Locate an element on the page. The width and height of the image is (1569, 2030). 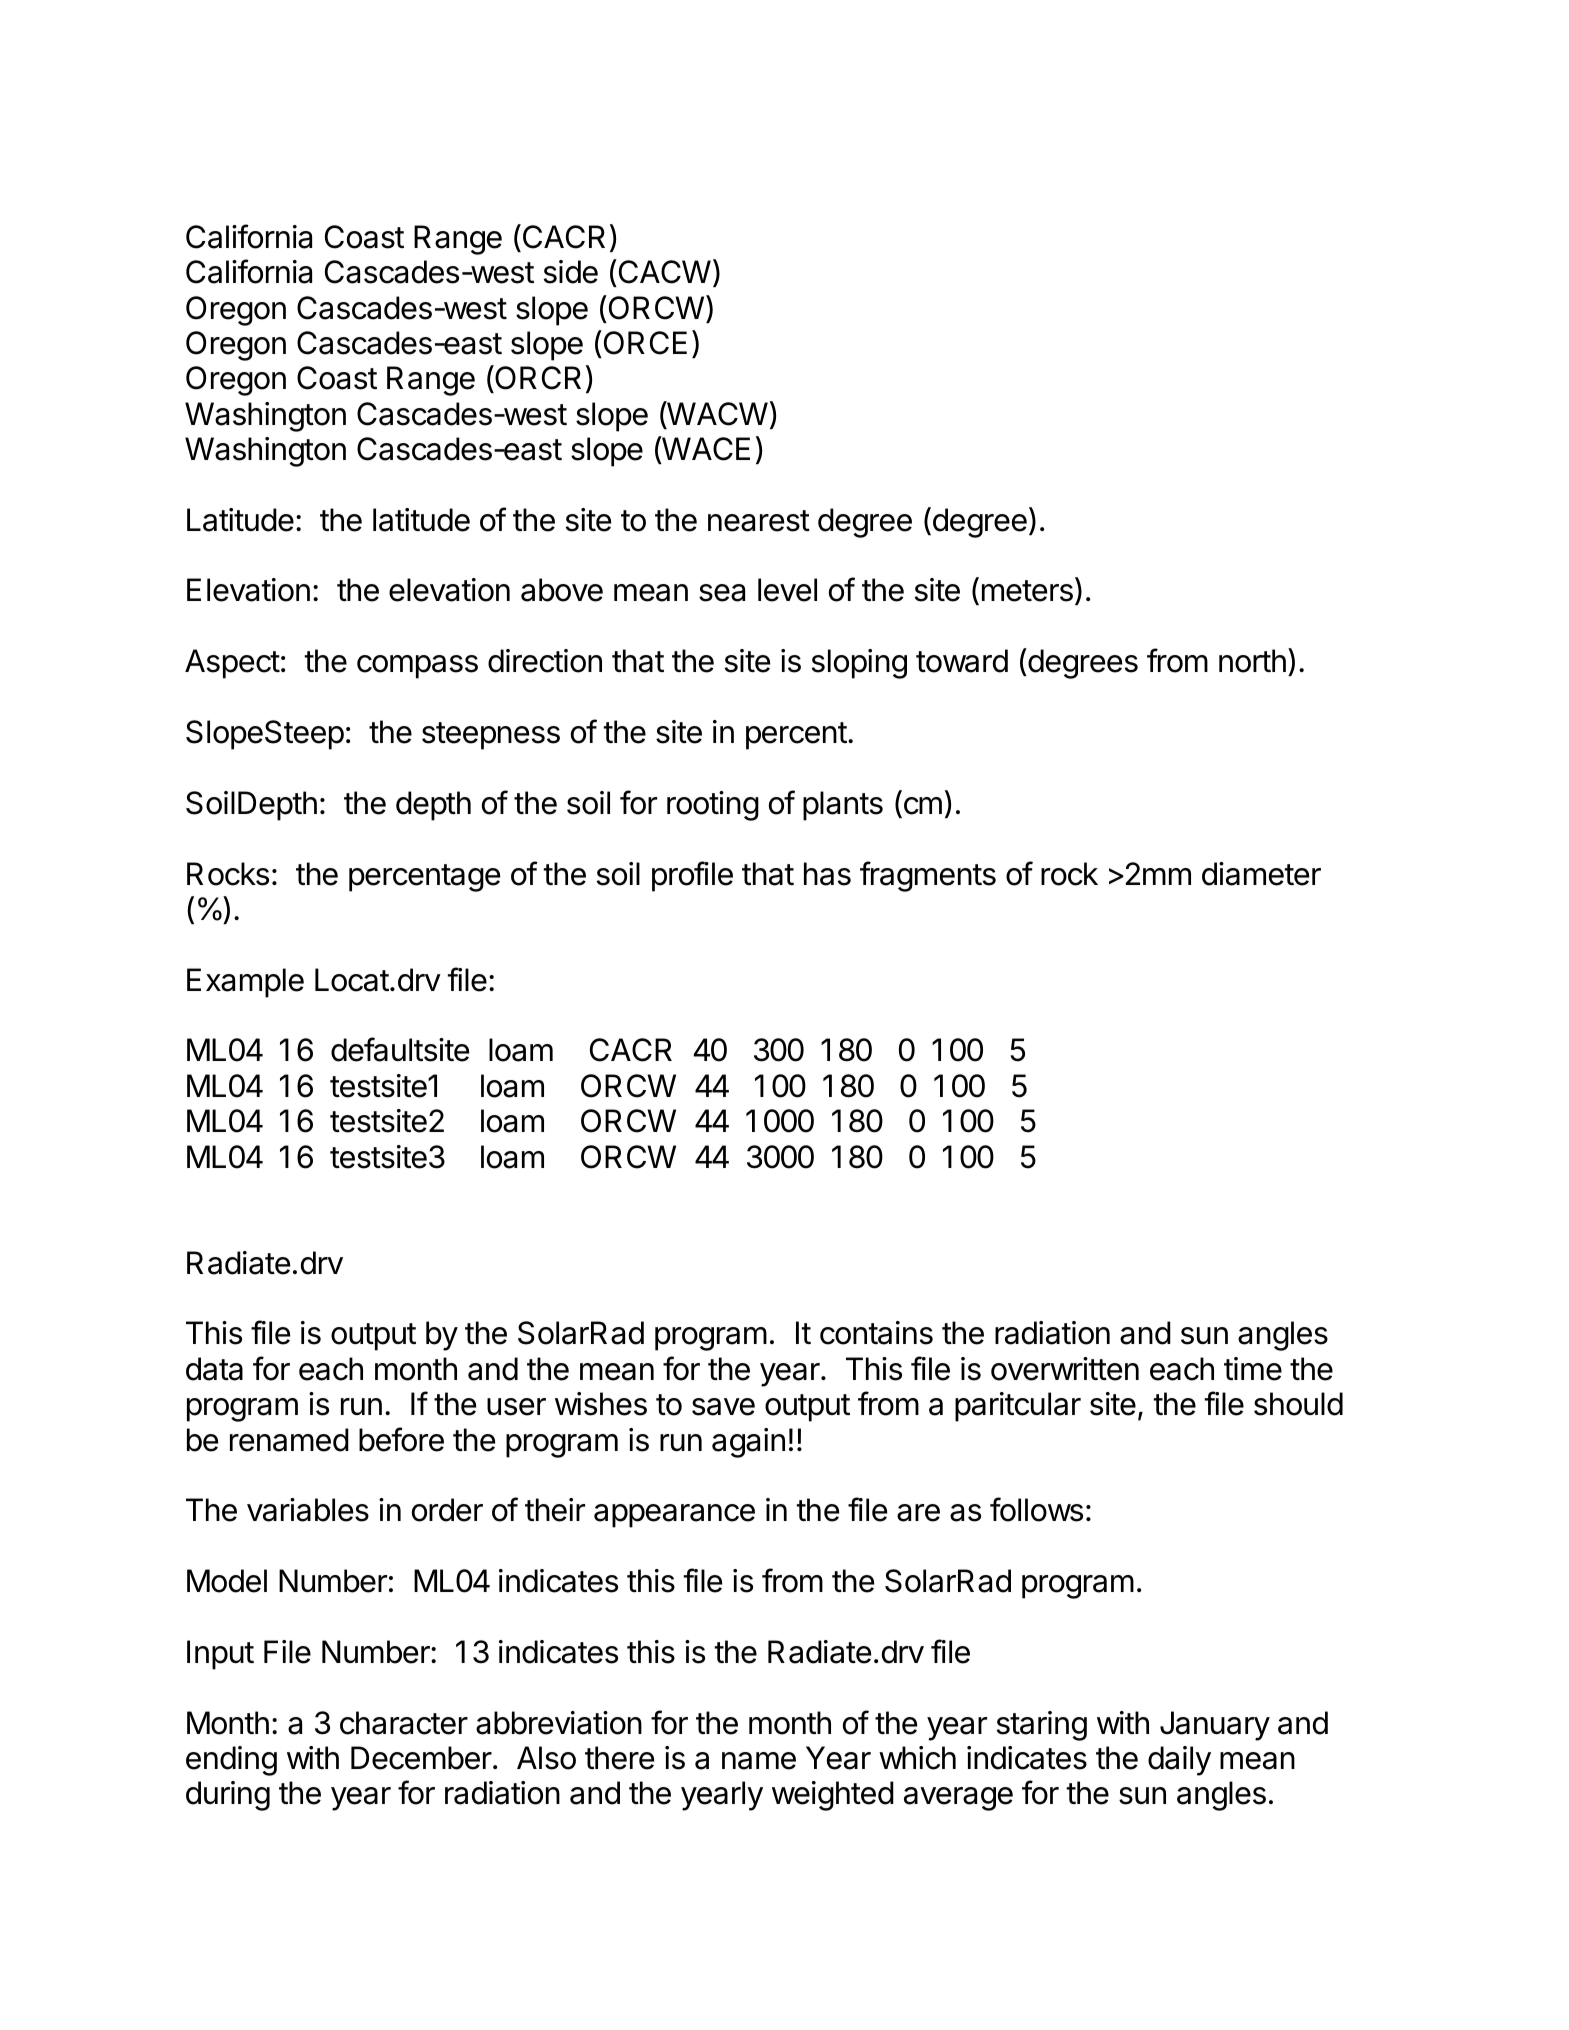
weighted is located at coordinates (833, 1796).
